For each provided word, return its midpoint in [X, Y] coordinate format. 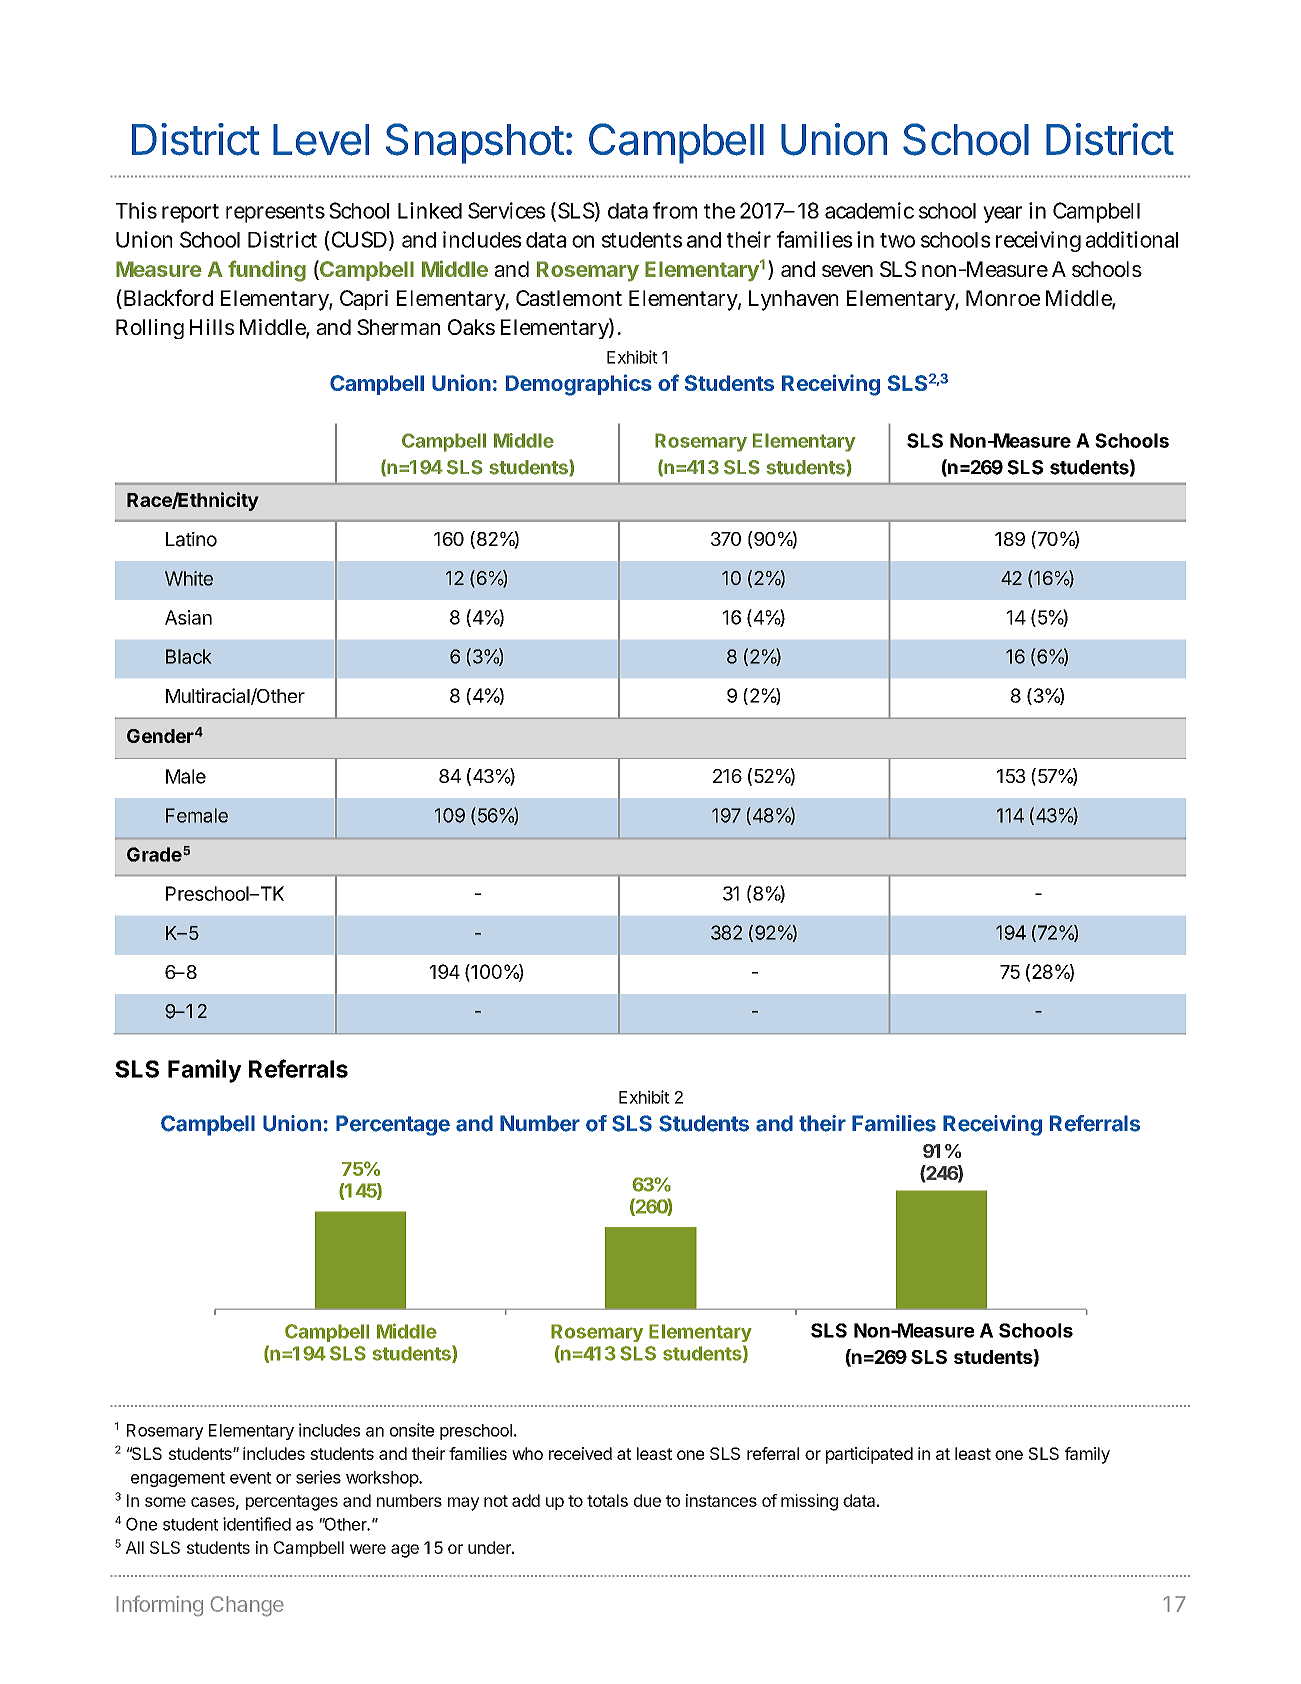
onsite [412, 1430]
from [675, 210]
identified [257, 1524]
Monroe [1003, 298]
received [580, 1453]
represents [275, 213]
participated [869, 1455]
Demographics [579, 385]
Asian [188, 617]
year [1002, 214]
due [647, 1500]
